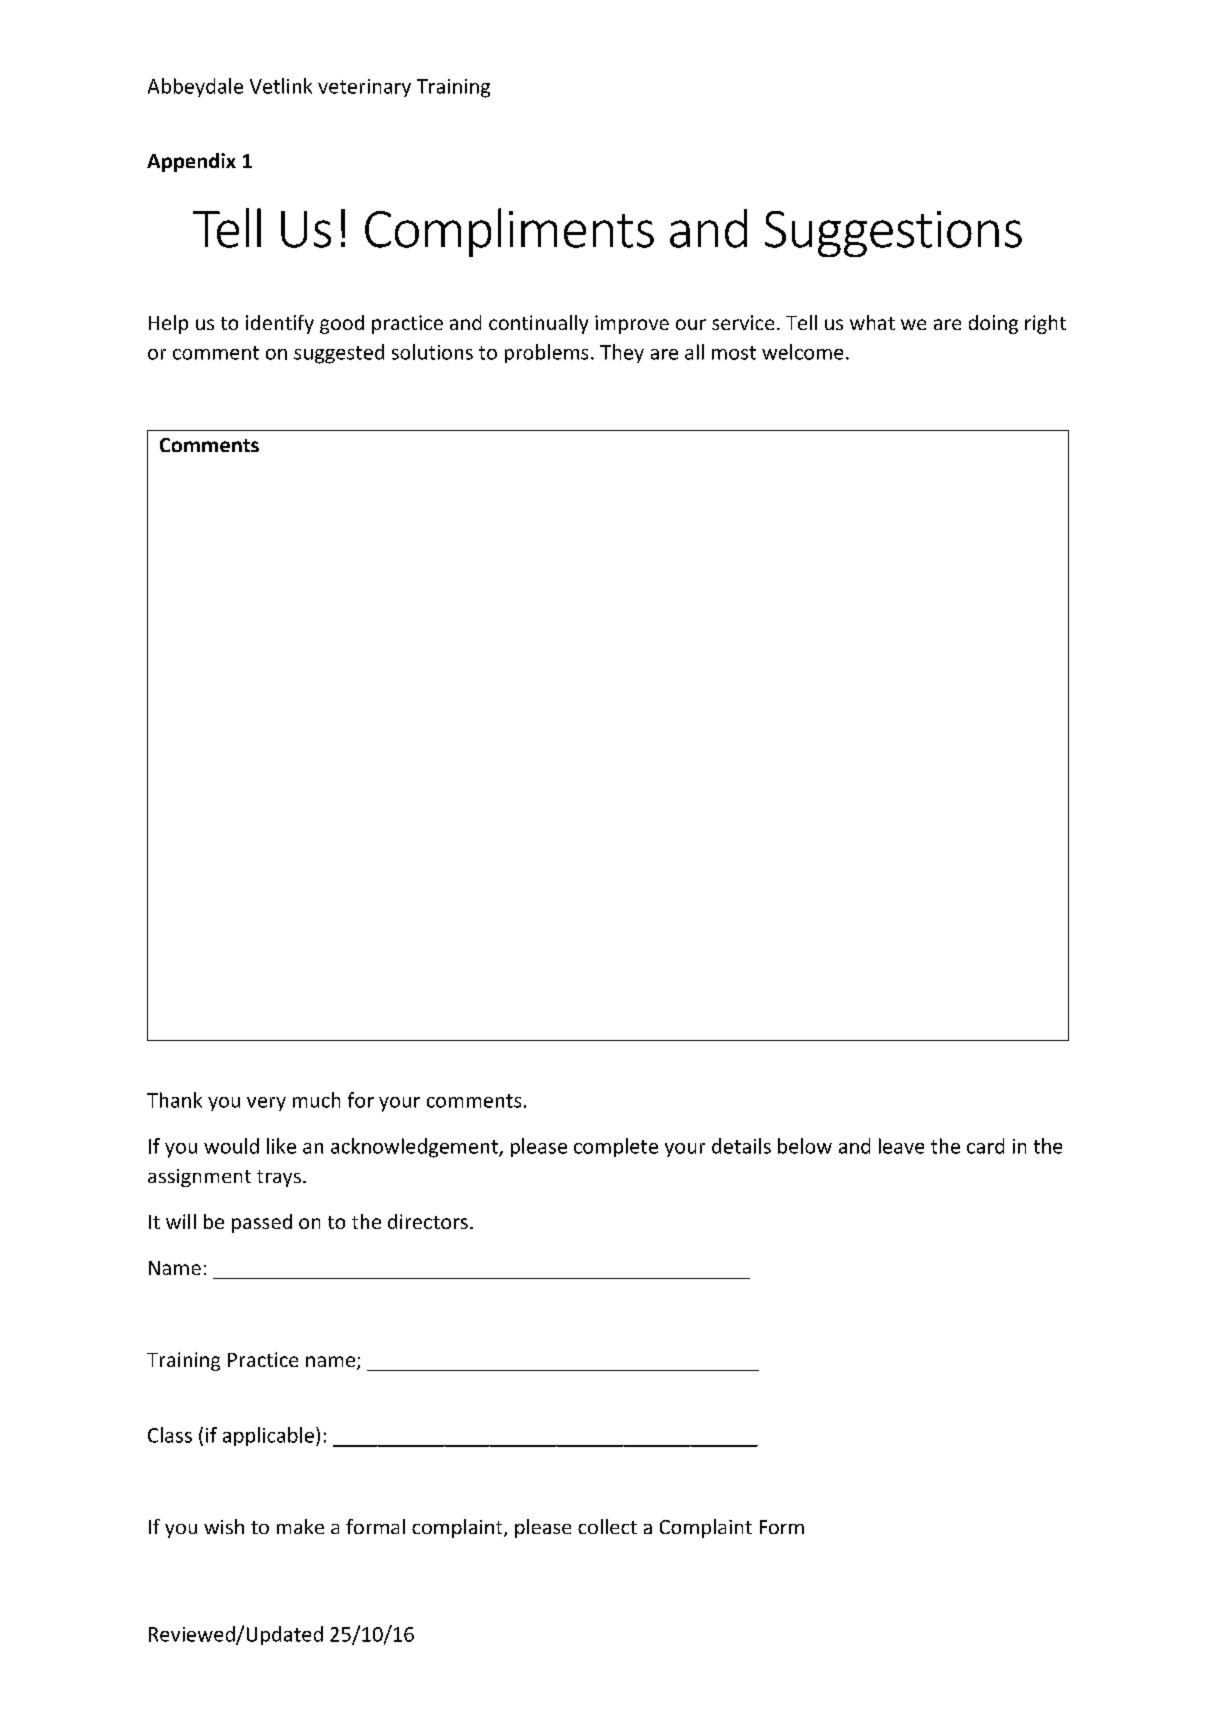 This document has height=1720, width=1216. I want to click on Appendix, so click(191, 162).
